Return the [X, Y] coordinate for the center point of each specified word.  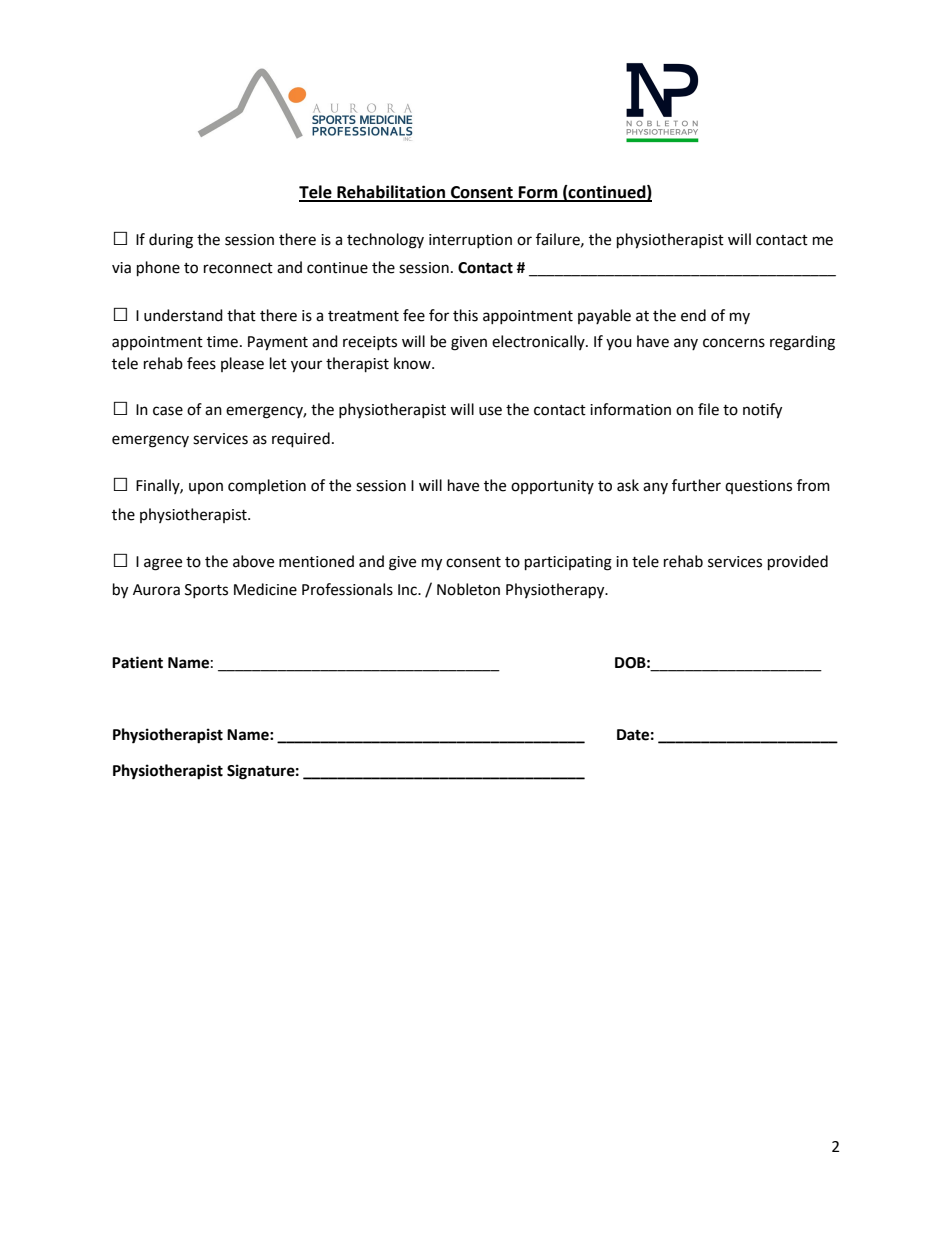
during [171, 241]
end [693, 315]
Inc [408, 590]
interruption [470, 241]
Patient [137, 662]
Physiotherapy [556, 591]
